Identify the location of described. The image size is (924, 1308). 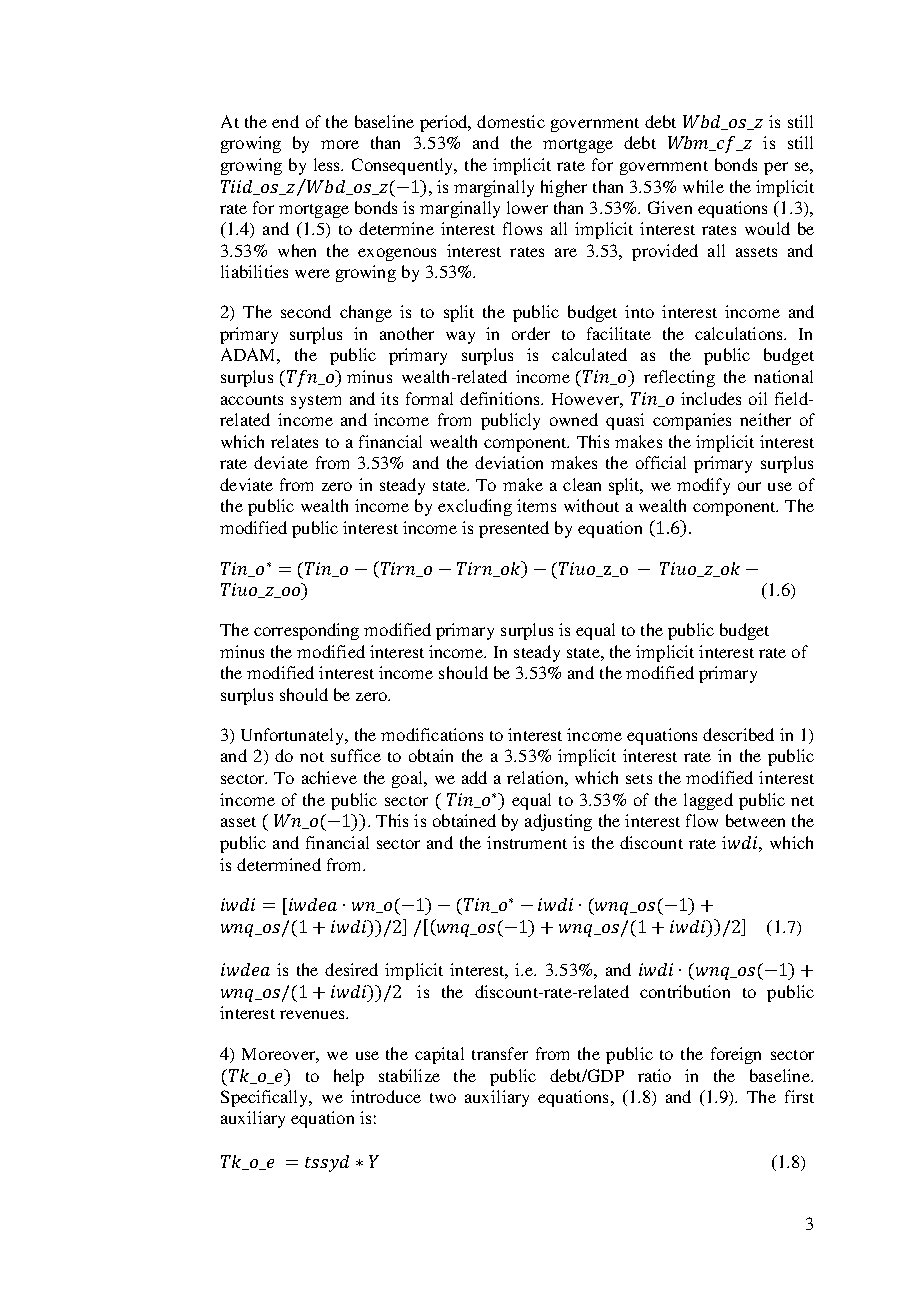
(738, 734).
